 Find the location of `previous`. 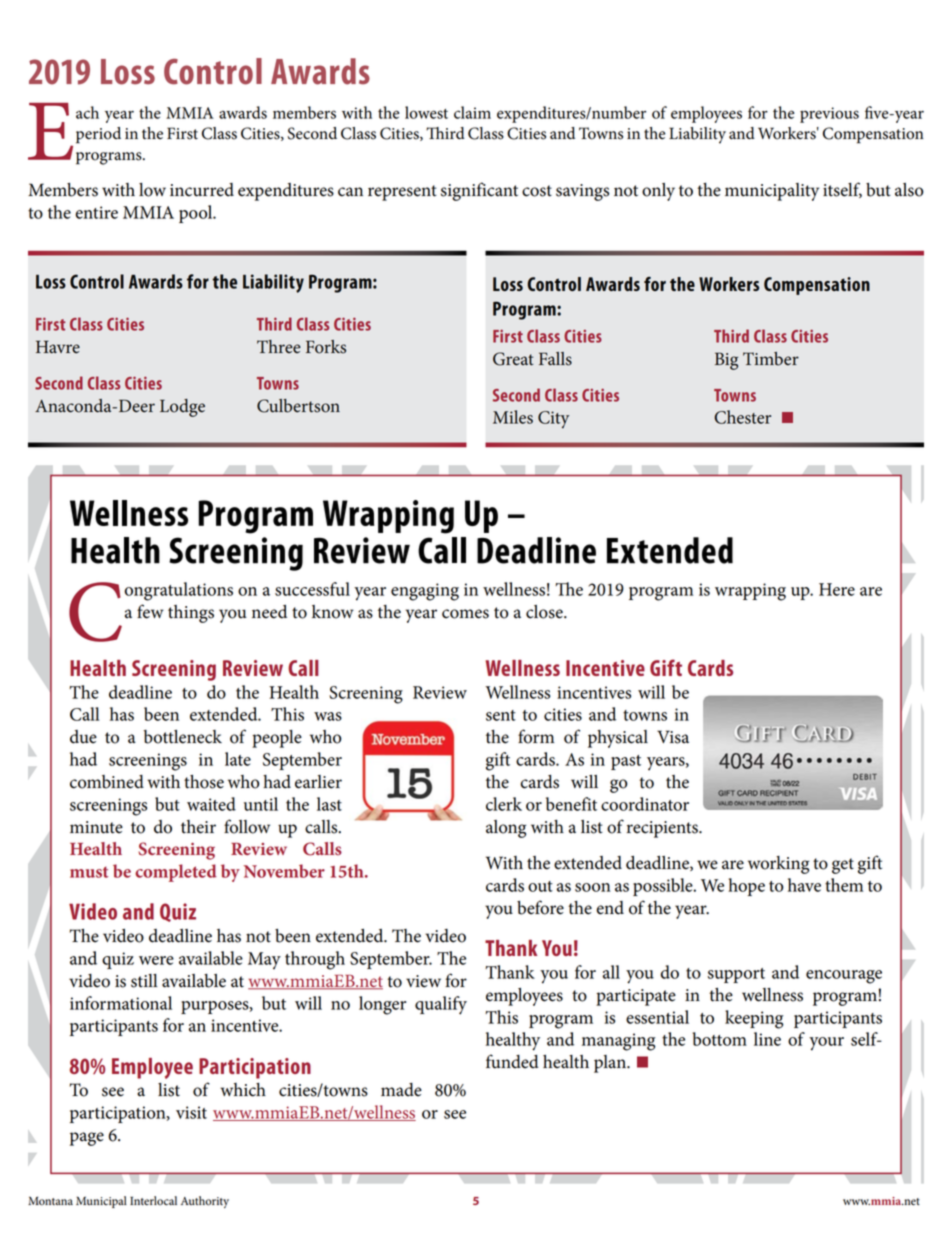

previous is located at coordinates (829, 115).
